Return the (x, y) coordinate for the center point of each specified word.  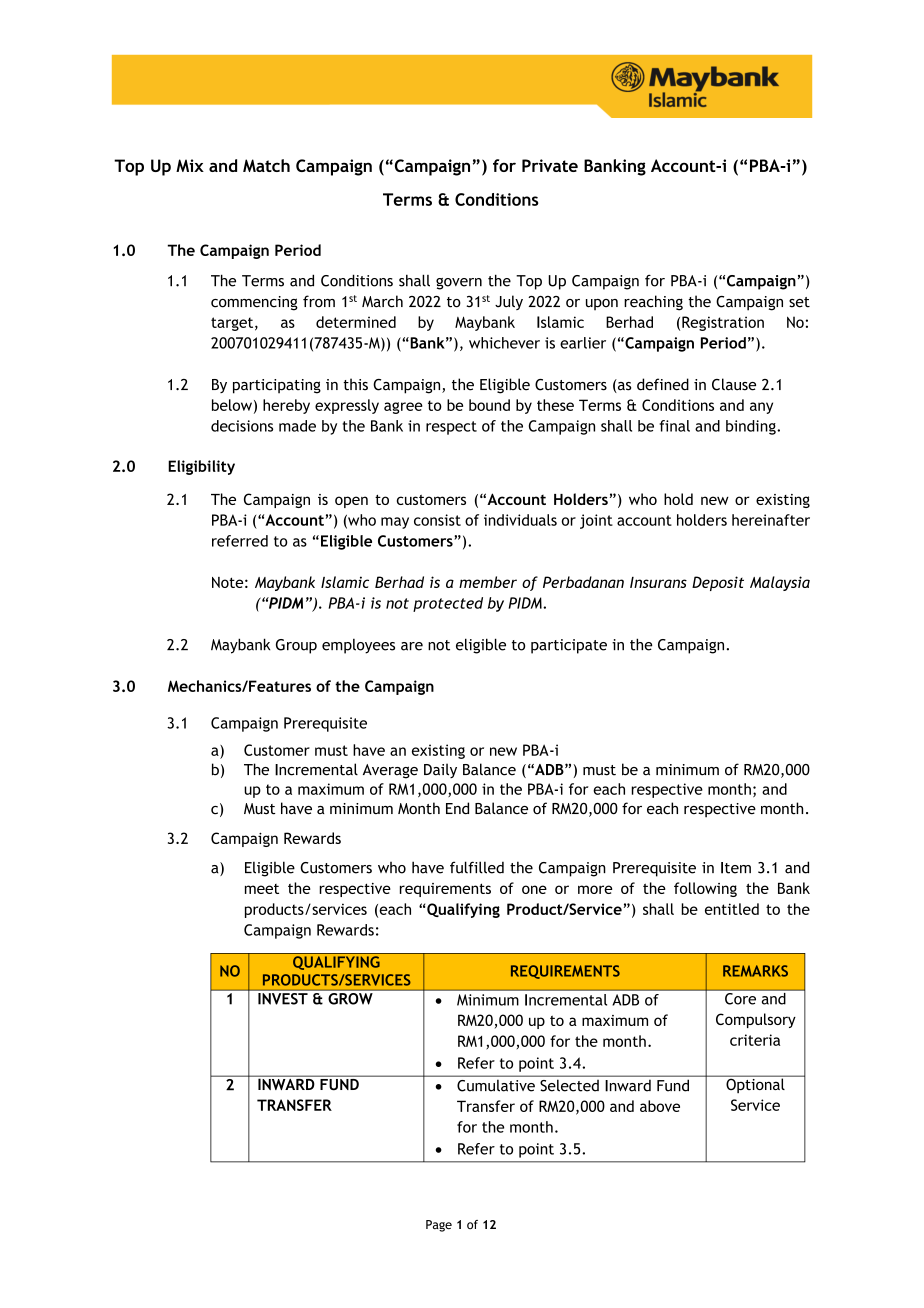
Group (296, 646)
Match (266, 165)
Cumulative (496, 1086)
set (799, 302)
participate (569, 646)
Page (439, 1226)
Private (550, 165)
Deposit (718, 583)
